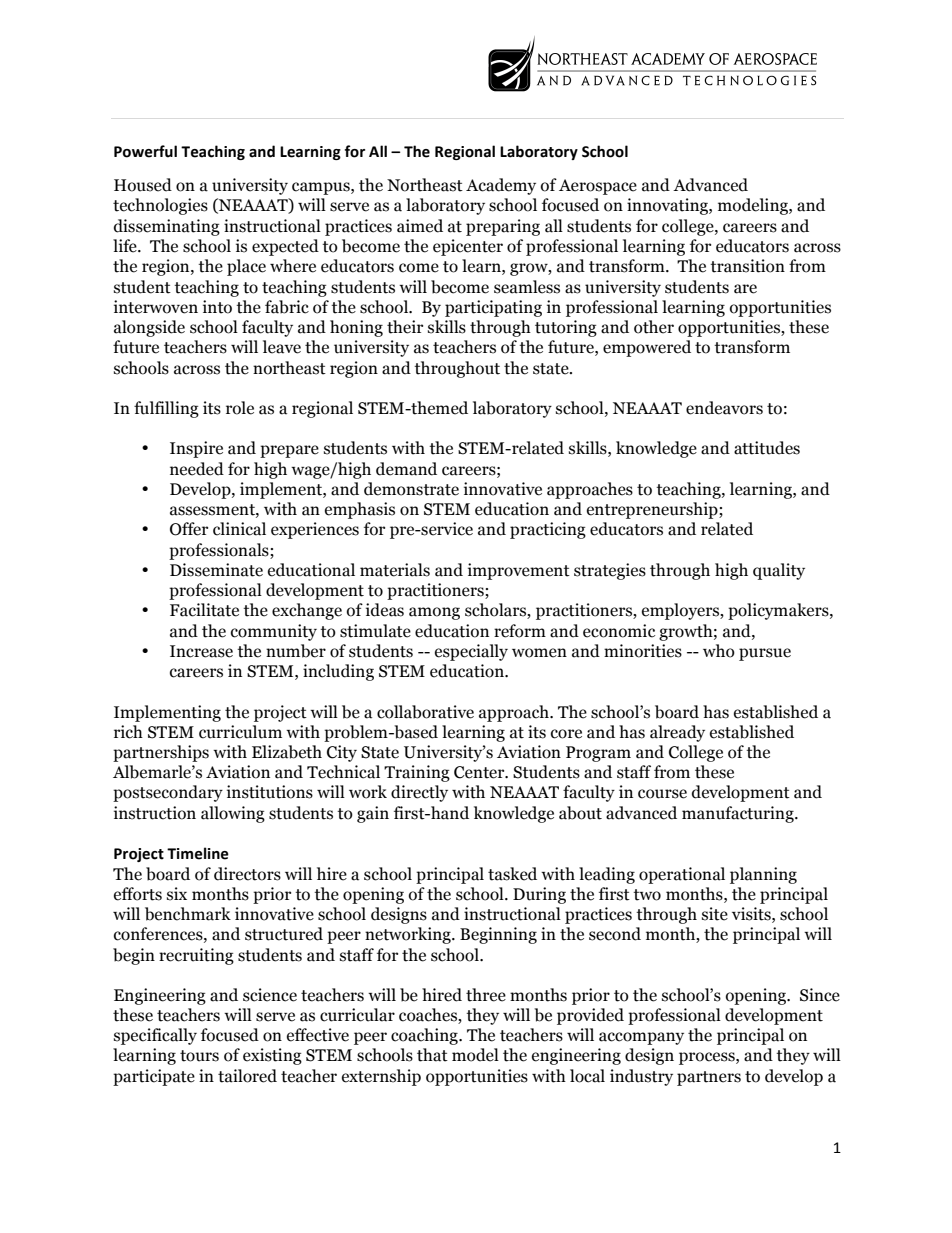 This screenshot has width=952, height=1233. I want to click on quality, so click(779, 571).
